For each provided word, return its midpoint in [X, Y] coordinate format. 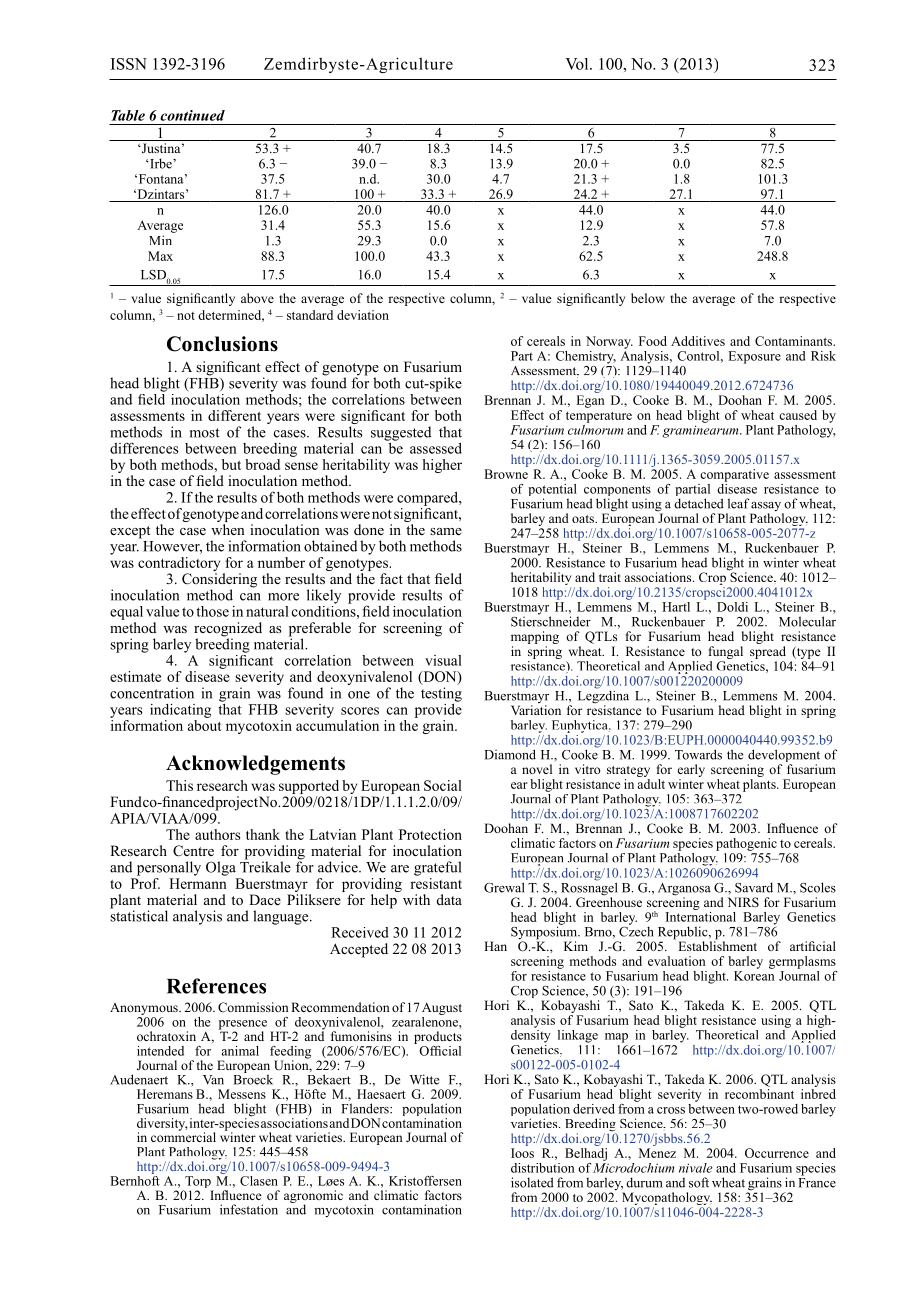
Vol [578, 64]
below [648, 298]
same [446, 531]
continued [192, 115]
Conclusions [222, 344]
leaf [739, 503]
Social [443, 785]
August [442, 1010]
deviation [363, 315]
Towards [698, 754]
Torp [198, 1183]
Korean [754, 976]
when [228, 529]
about [205, 724]
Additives [698, 341]
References [216, 986]
